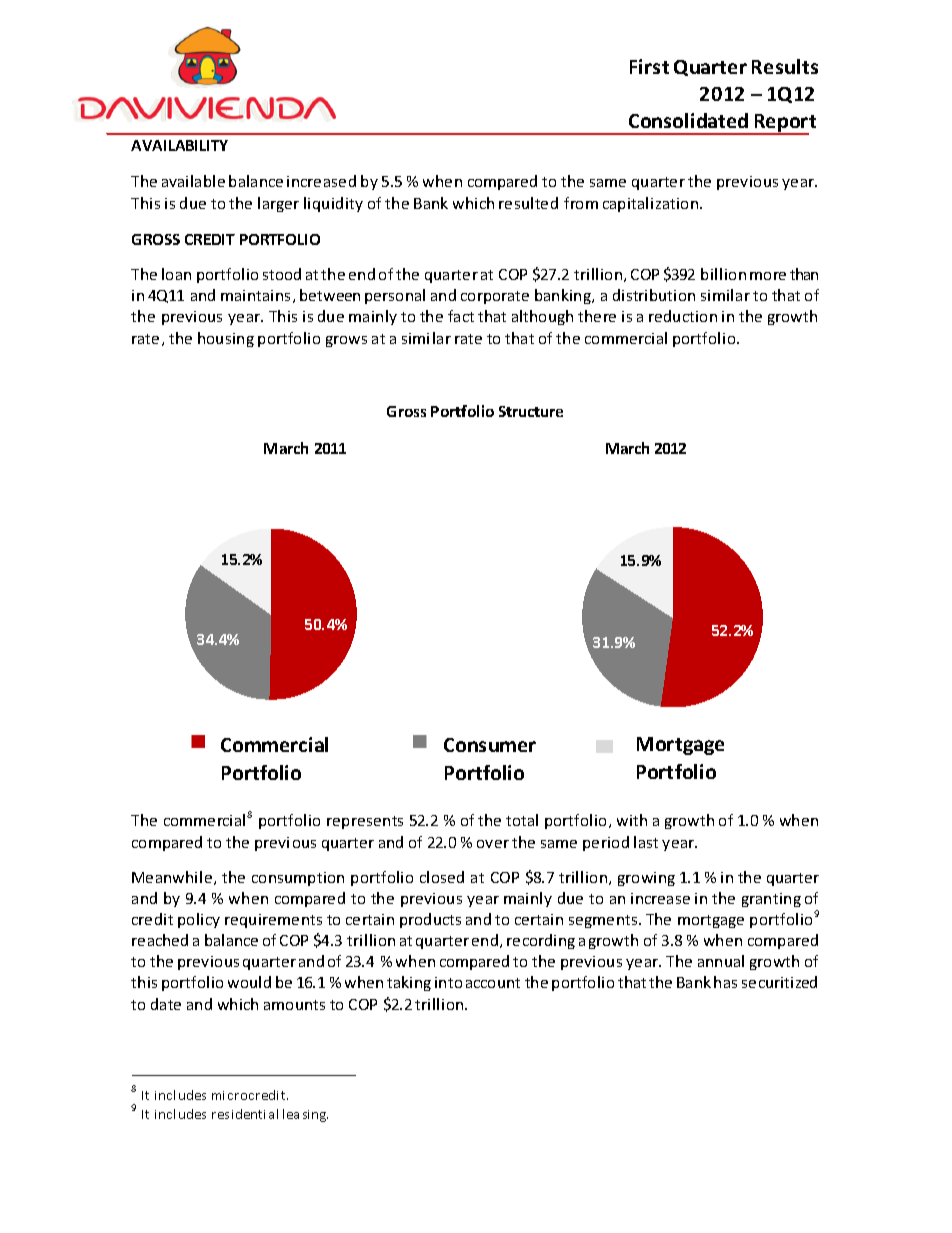  Describe the element at coordinates (245, 1114) in the screenshot. I see `residential` at that location.
